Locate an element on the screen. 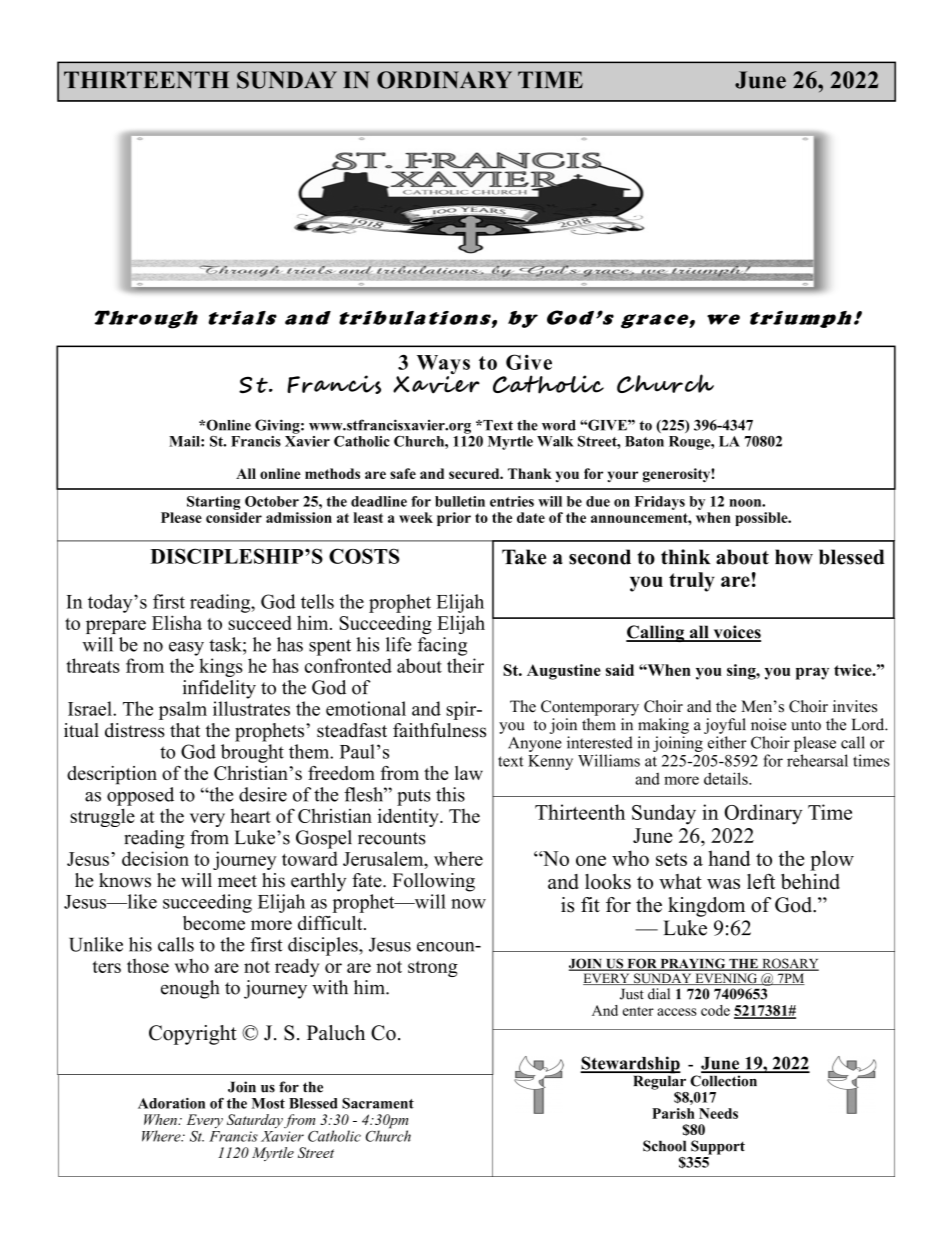  Needs is located at coordinates (718, 1113).
